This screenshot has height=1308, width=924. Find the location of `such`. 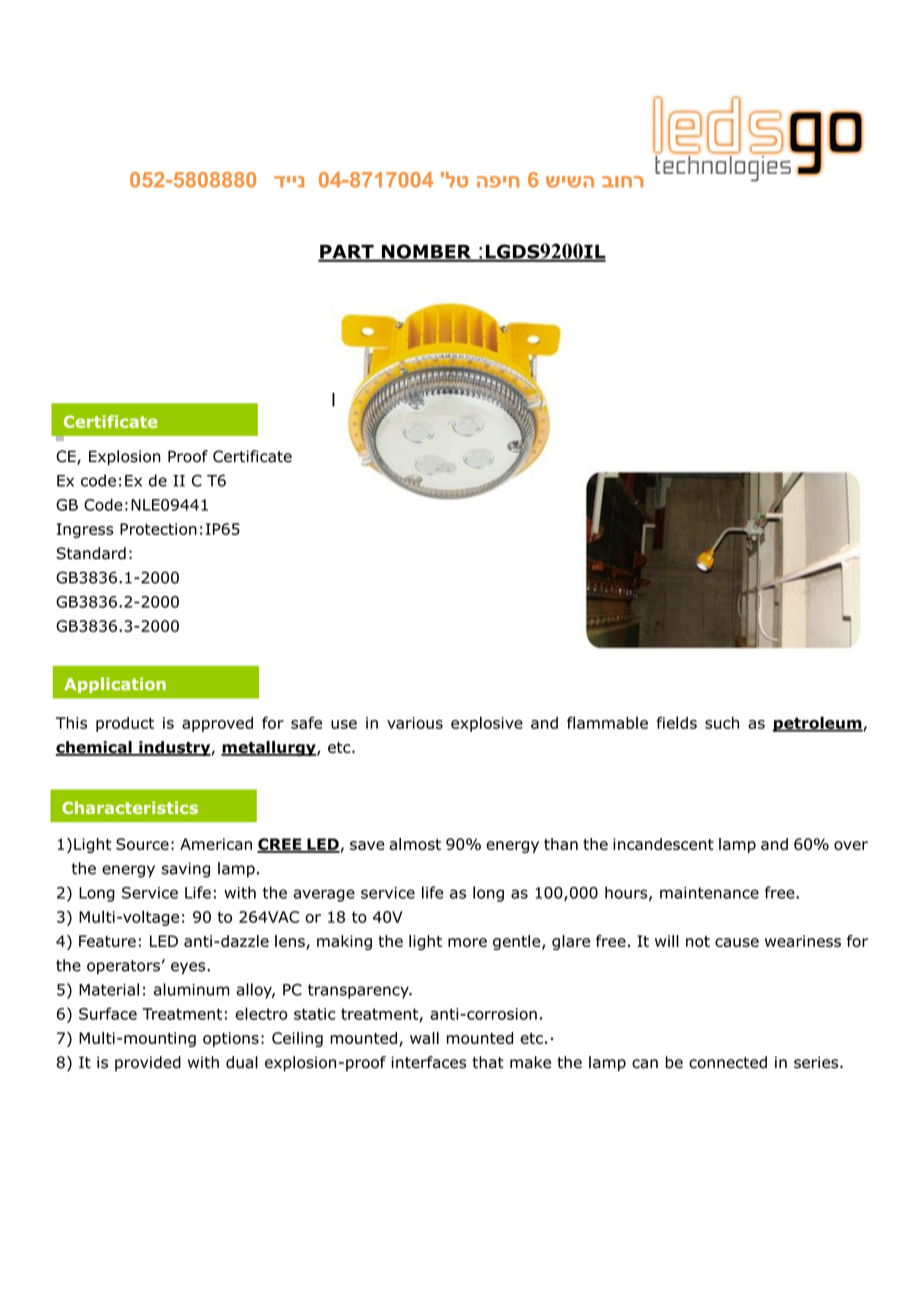

such is located at coordinates (722, 723).
